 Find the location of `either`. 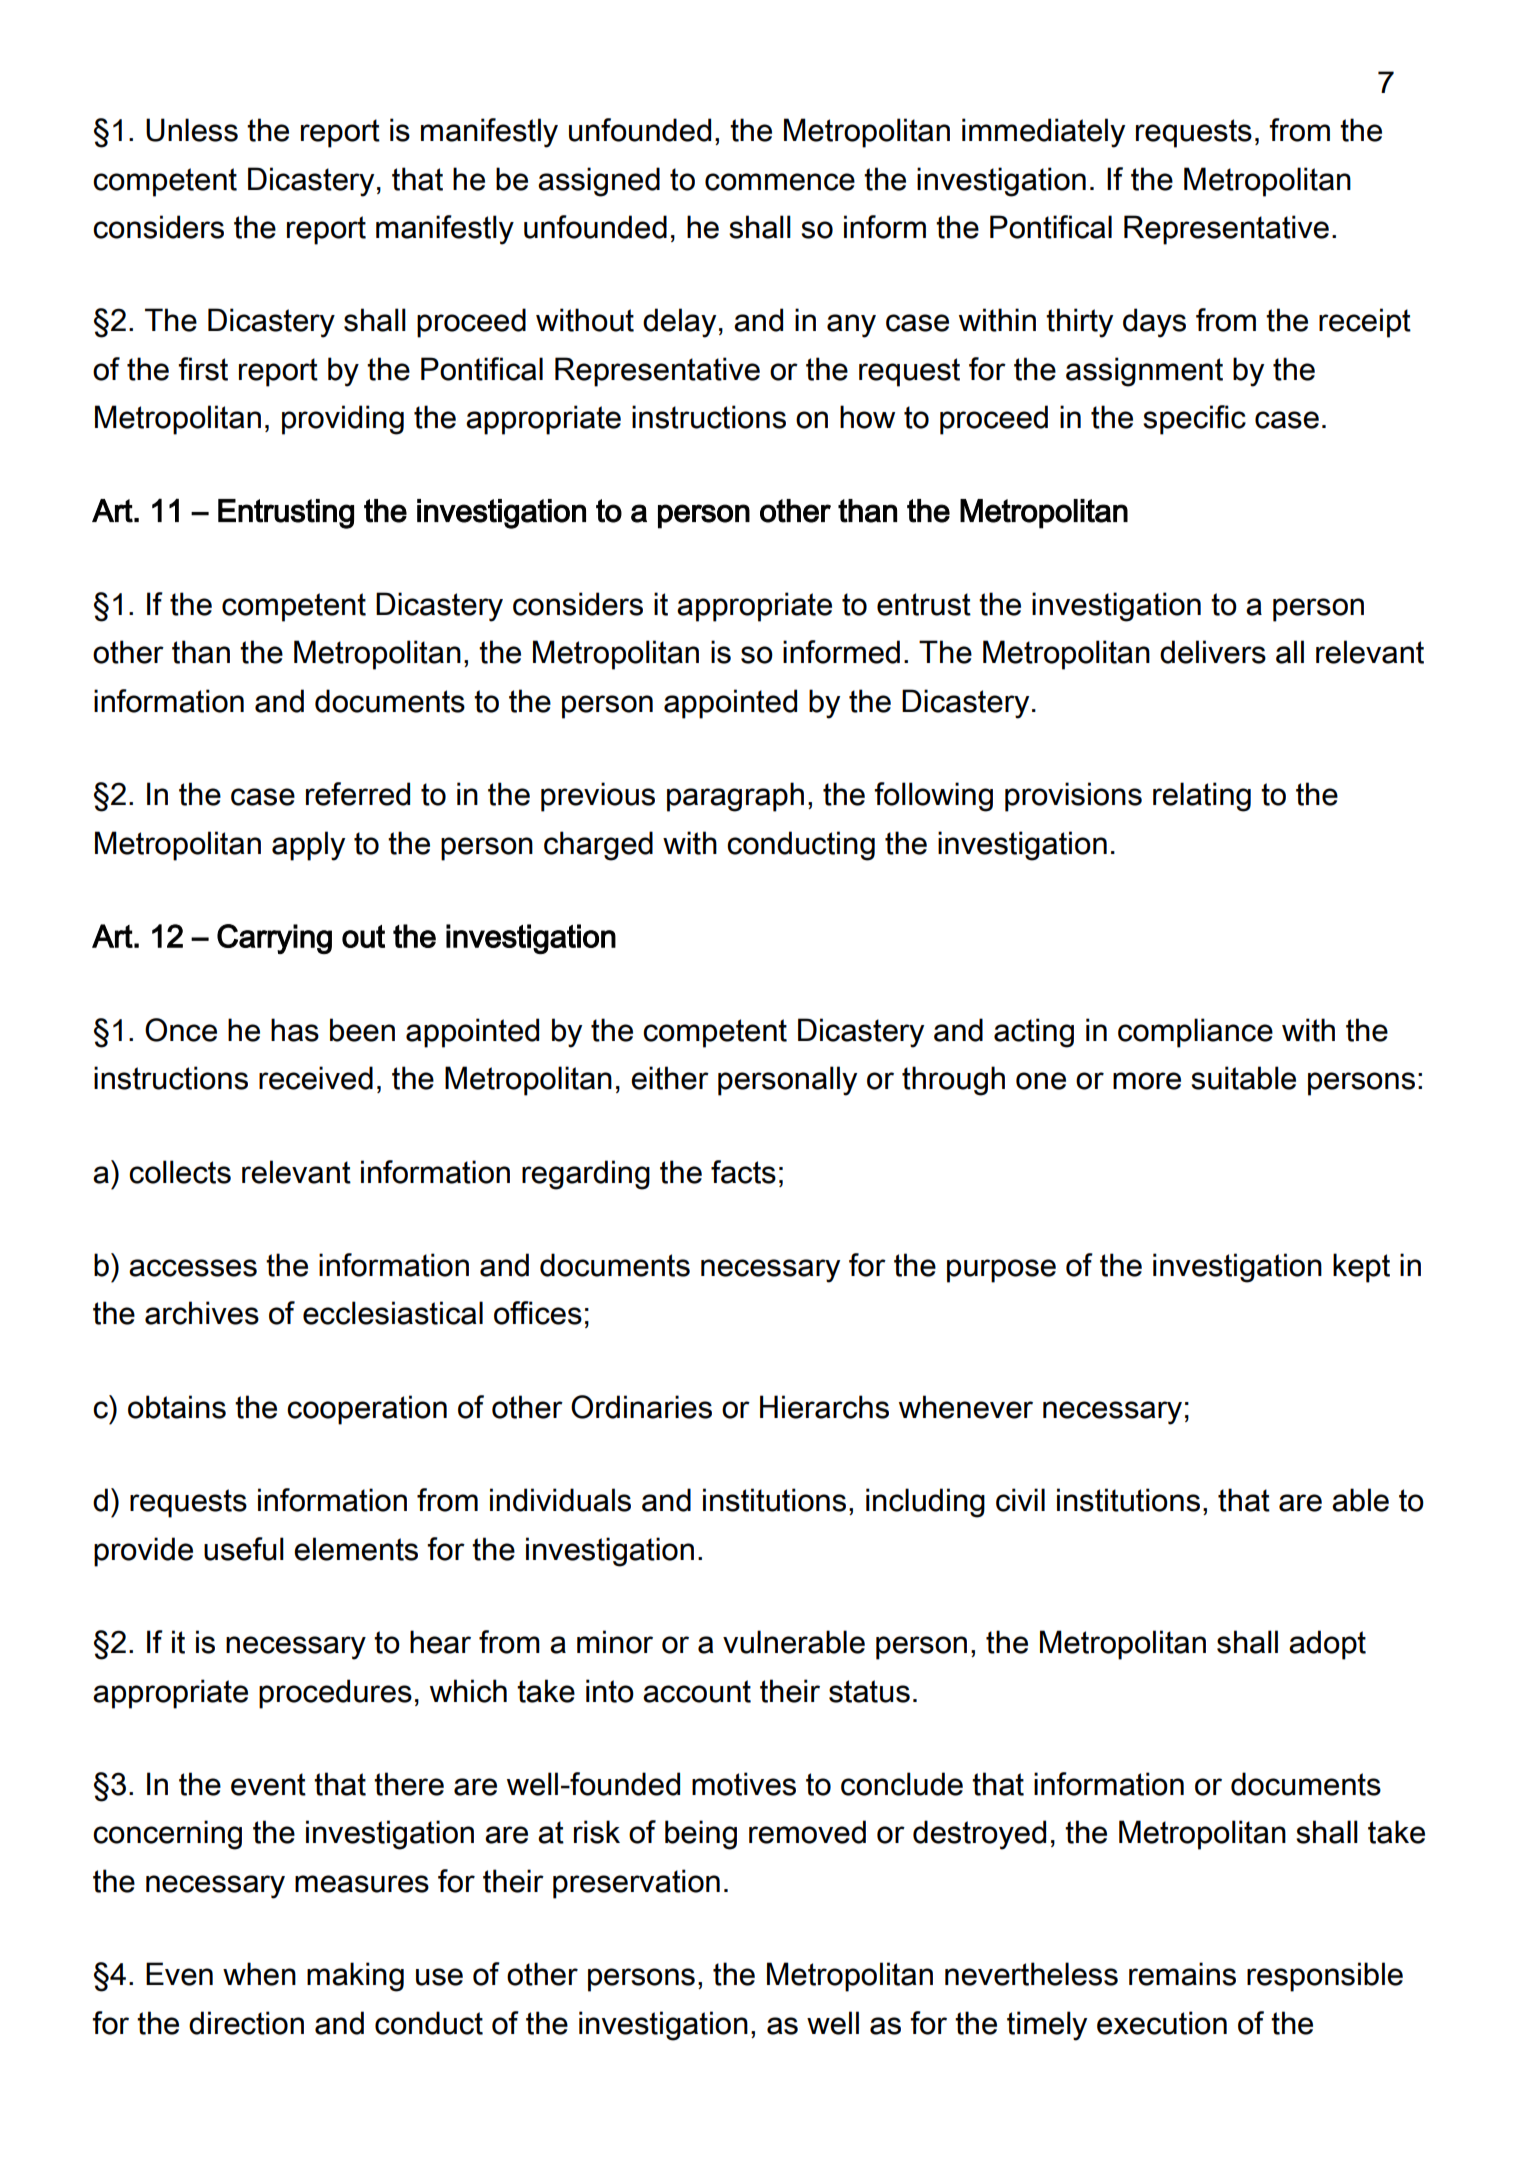

either is located at coordinates (670, 1078).
